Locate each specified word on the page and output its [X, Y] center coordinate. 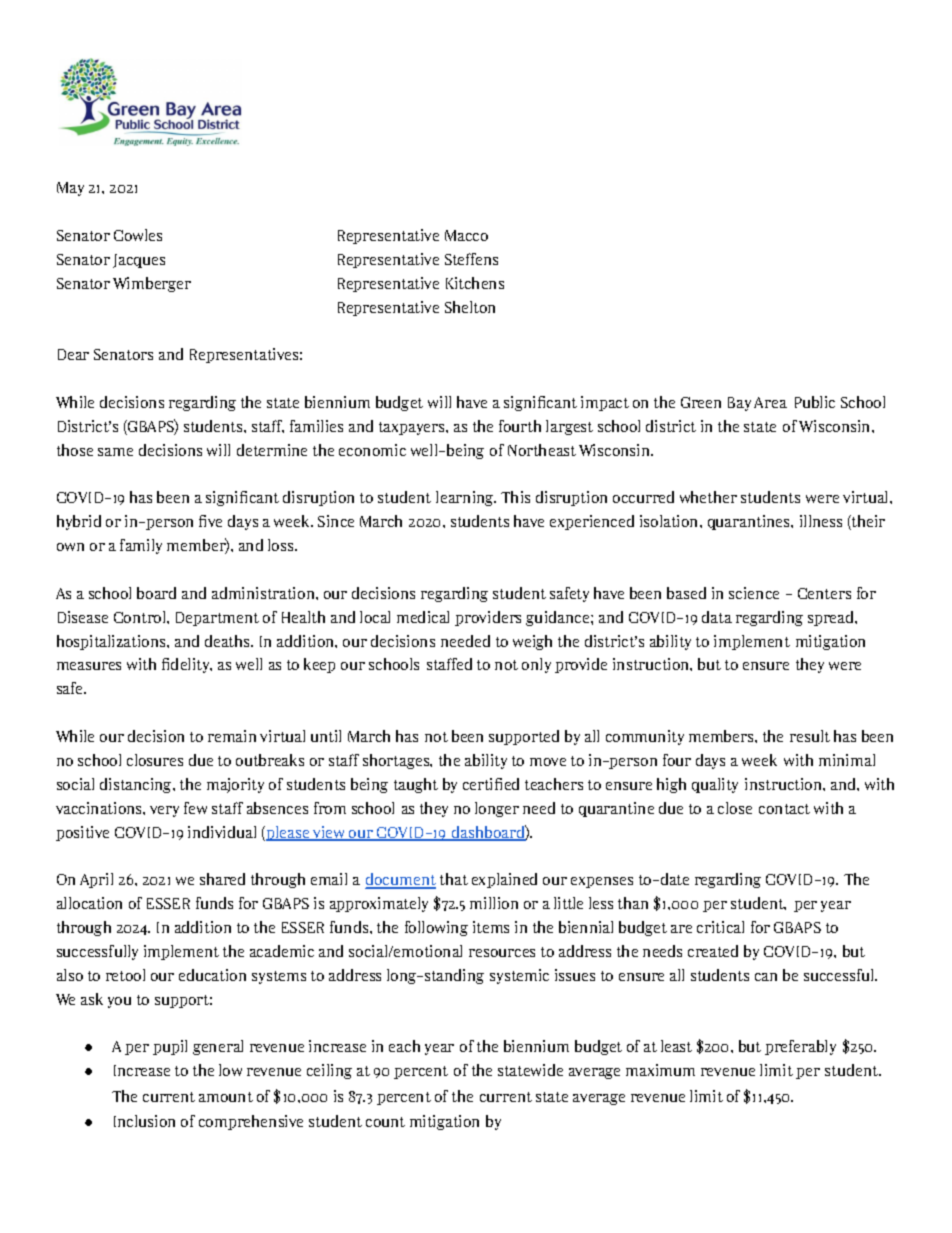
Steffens [471, 259]
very [164, 811]
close [735, 808]
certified [491, 784]
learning [466, 498]
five [210, 521]
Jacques [139, 261]
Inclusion [144, 1121]
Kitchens [475, 283]
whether [708, 497]
